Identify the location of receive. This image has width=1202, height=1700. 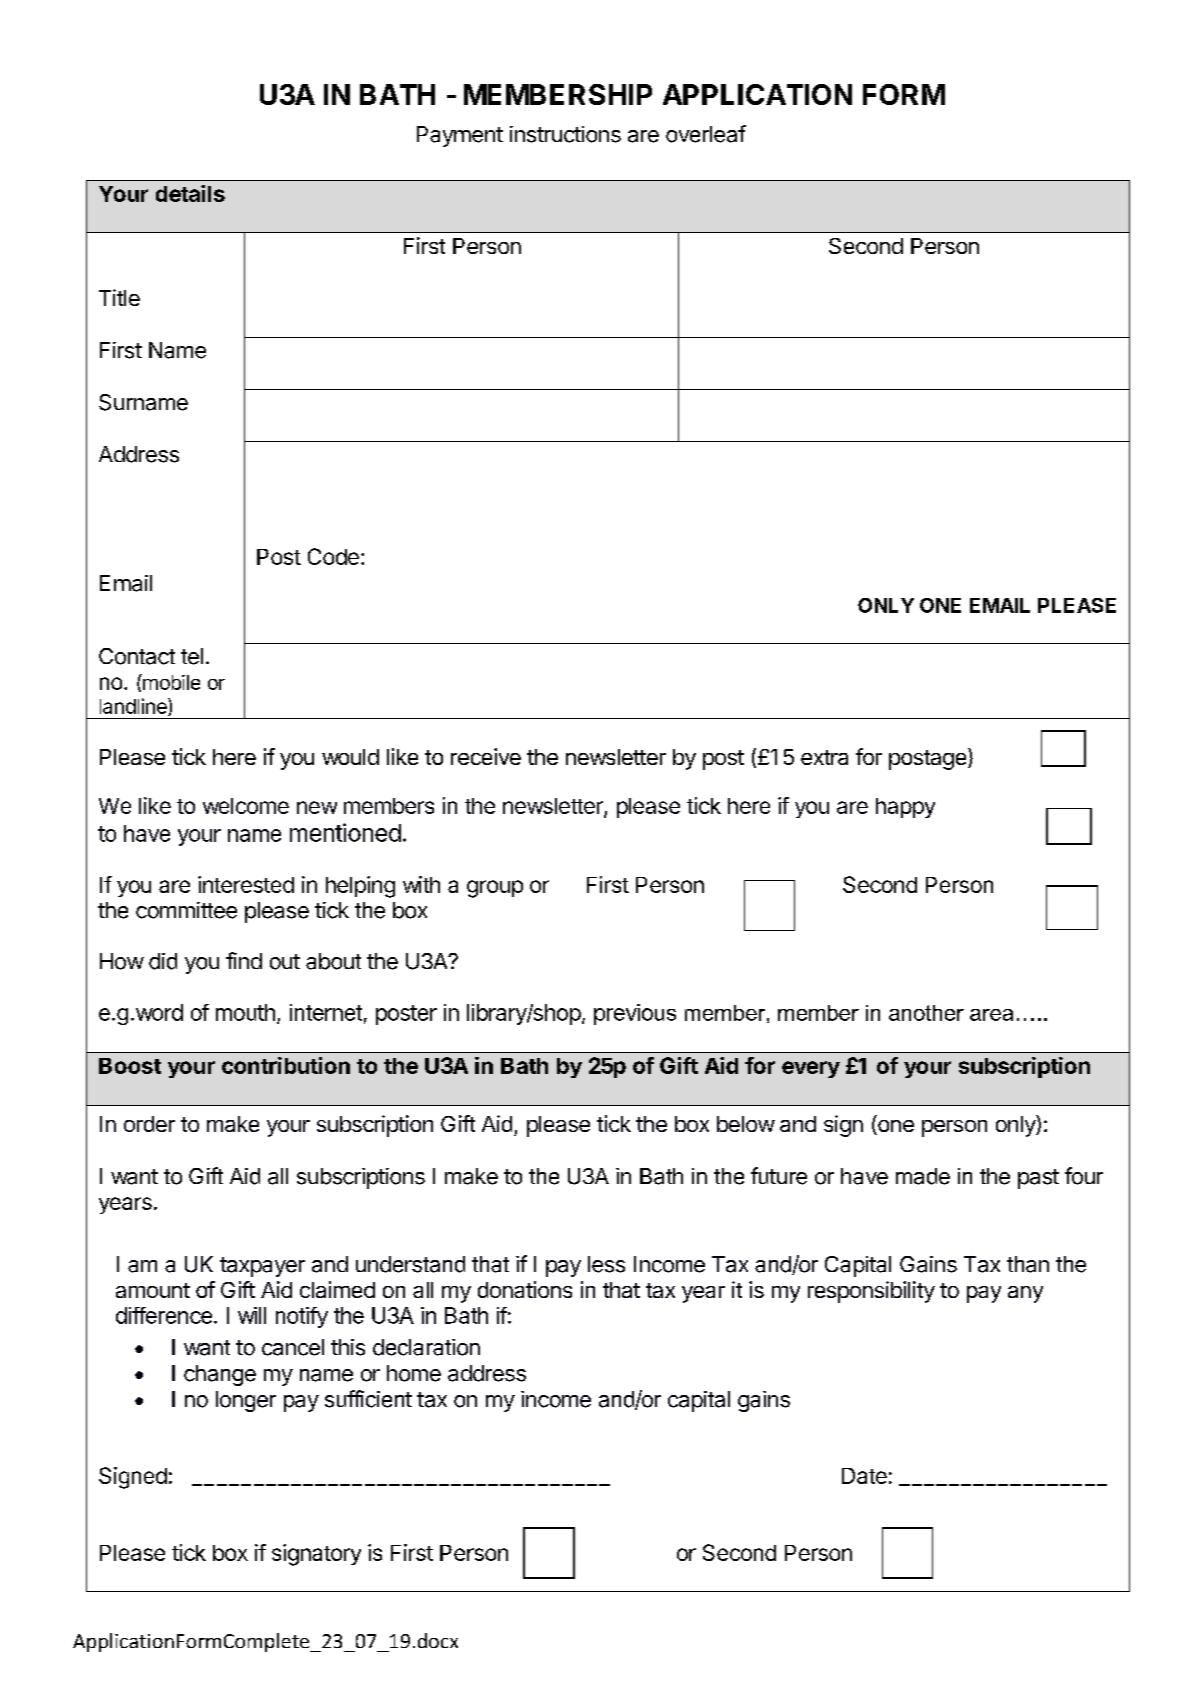
(486, 756).
